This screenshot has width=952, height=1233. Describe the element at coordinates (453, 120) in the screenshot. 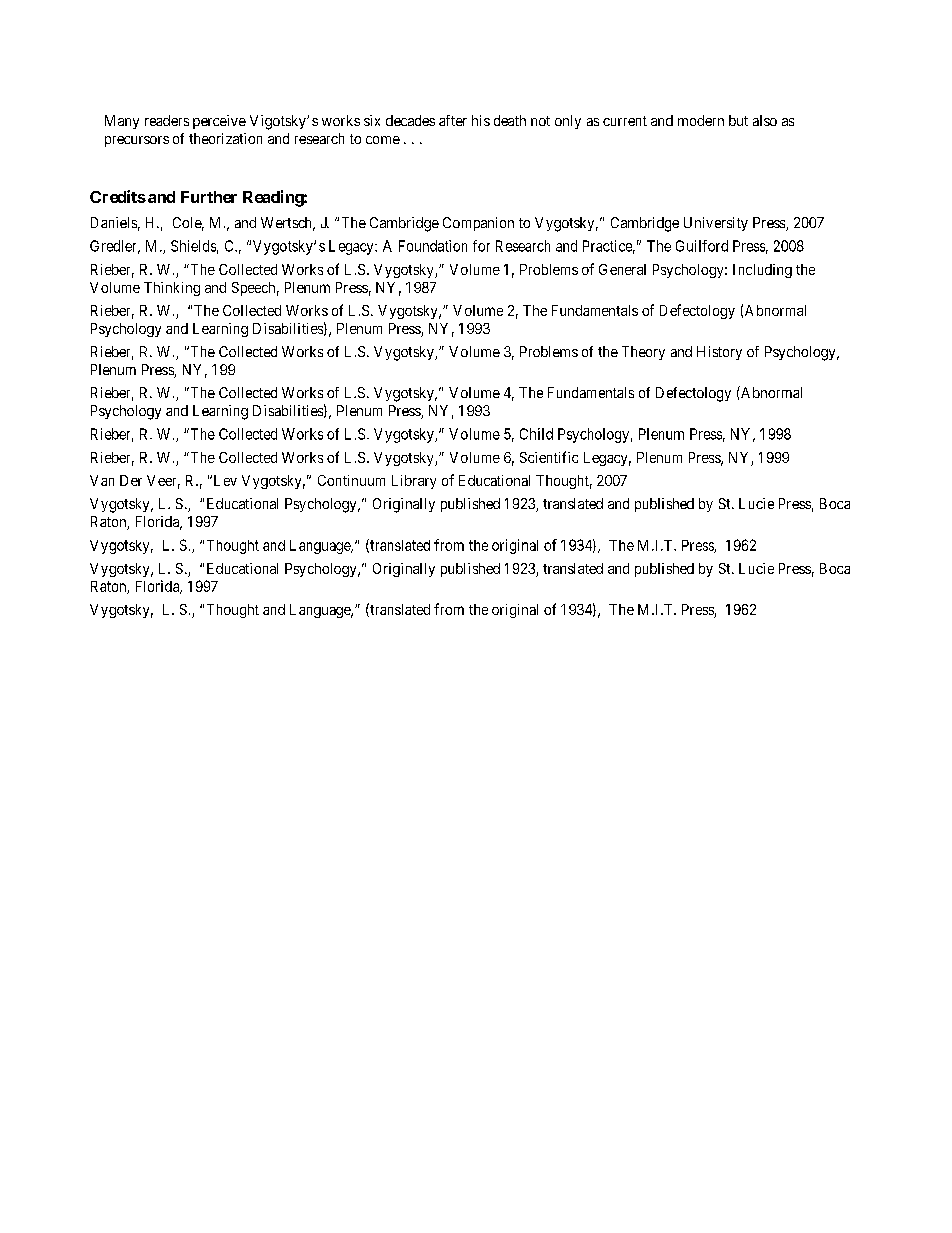

I see `after` at that location.
